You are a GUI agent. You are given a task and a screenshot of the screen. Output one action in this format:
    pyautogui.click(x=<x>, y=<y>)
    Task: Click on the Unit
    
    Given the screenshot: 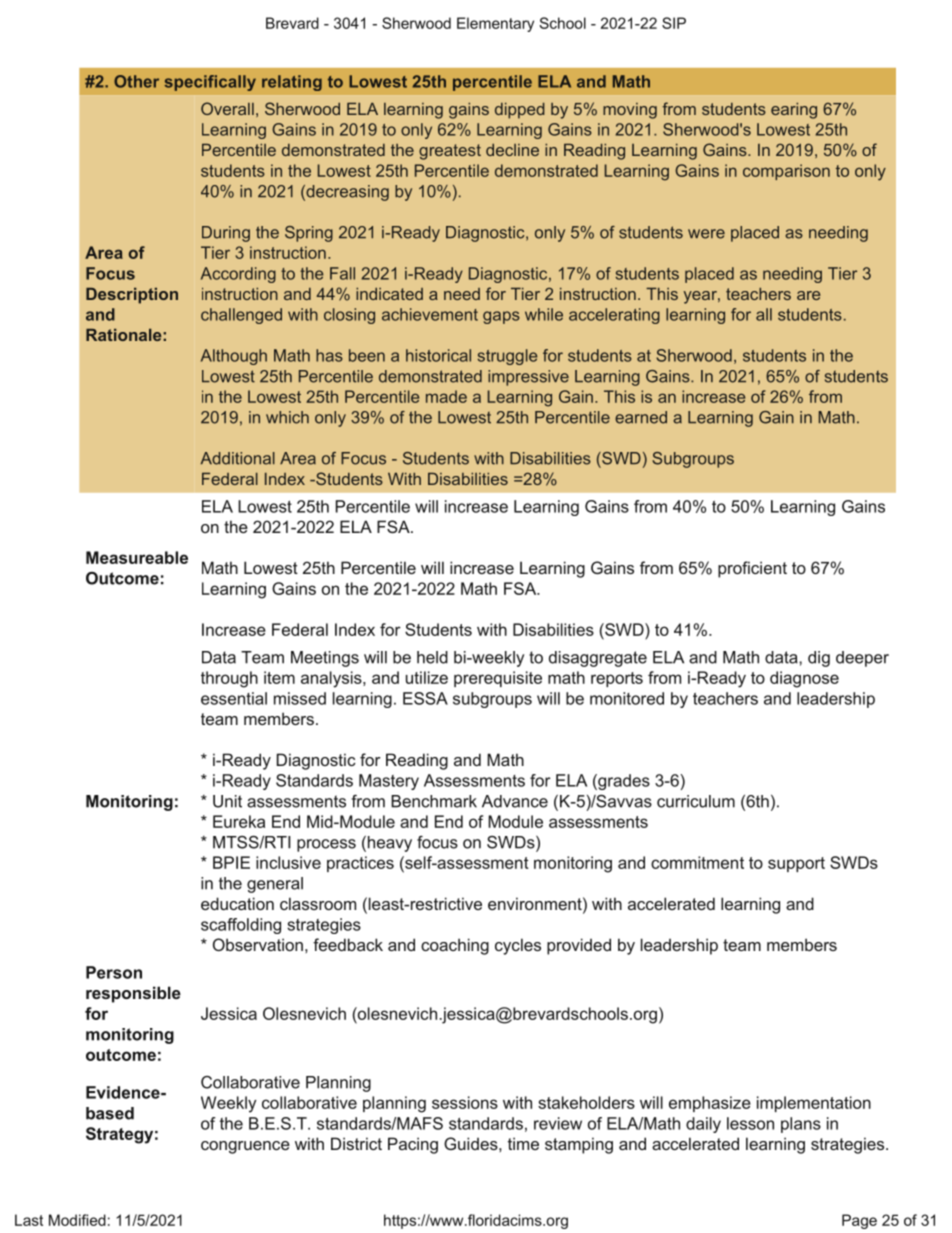 What is the action you would take?
    pyautogui.click(x=227, y=801)
